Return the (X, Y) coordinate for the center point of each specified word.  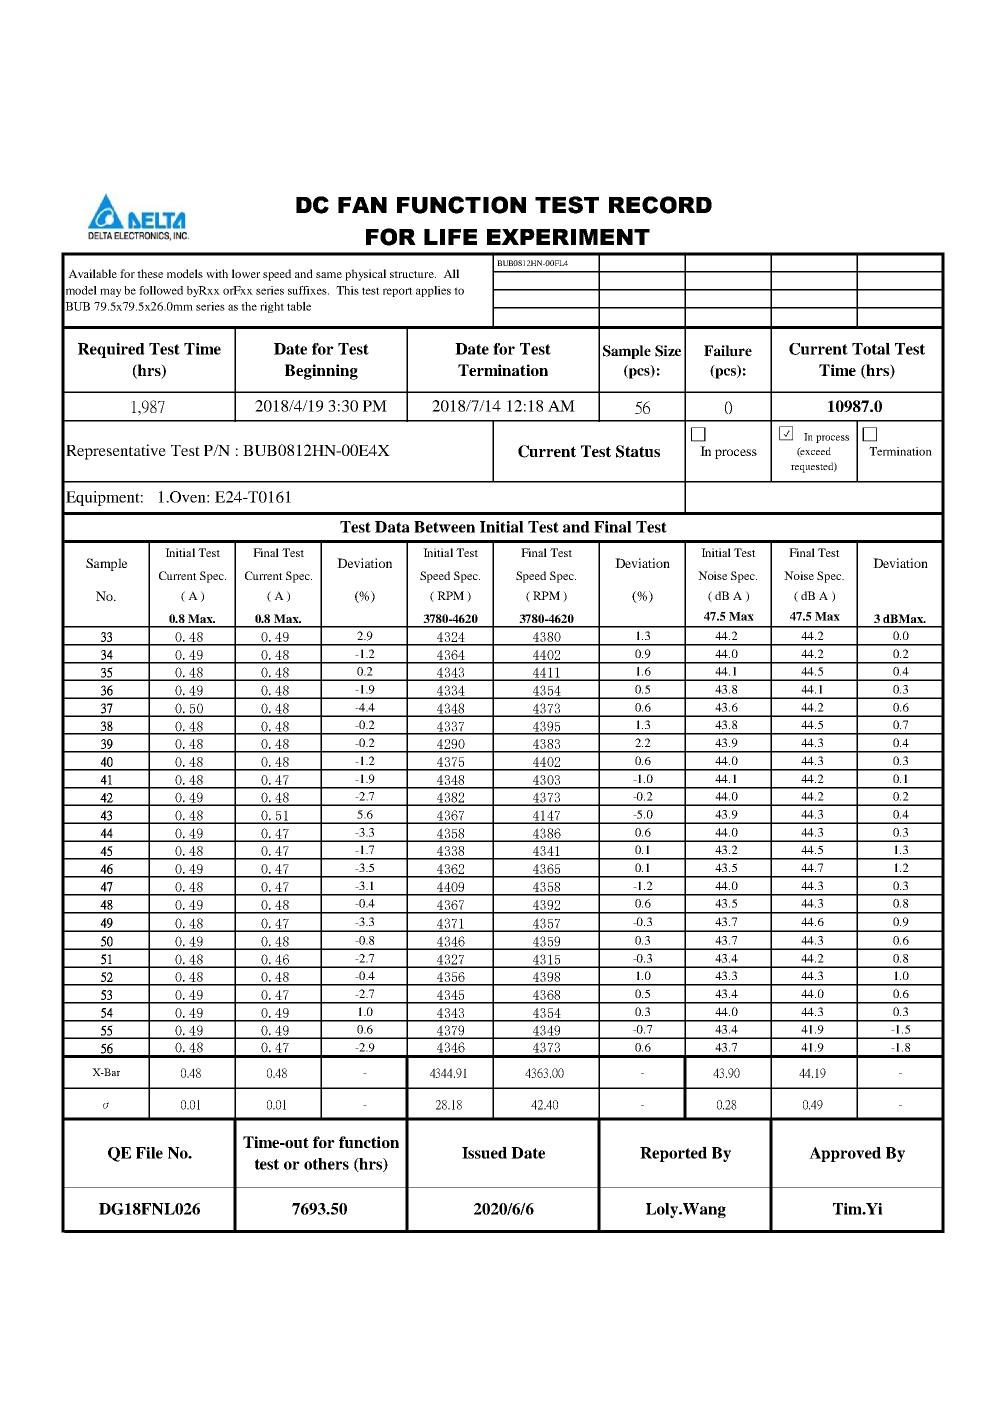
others (326, 1164)
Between (444, 527)
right (272, 307)
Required (111, 350)
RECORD (660, 205)
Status (638, 451)
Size (668, 351)
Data (392, 527)
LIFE (450, 237)
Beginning (321, 372)
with (217, 273)
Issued (484, 1153)
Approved (845, 1154)
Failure (728, 350)
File (149, 1153)
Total (871, 349)
